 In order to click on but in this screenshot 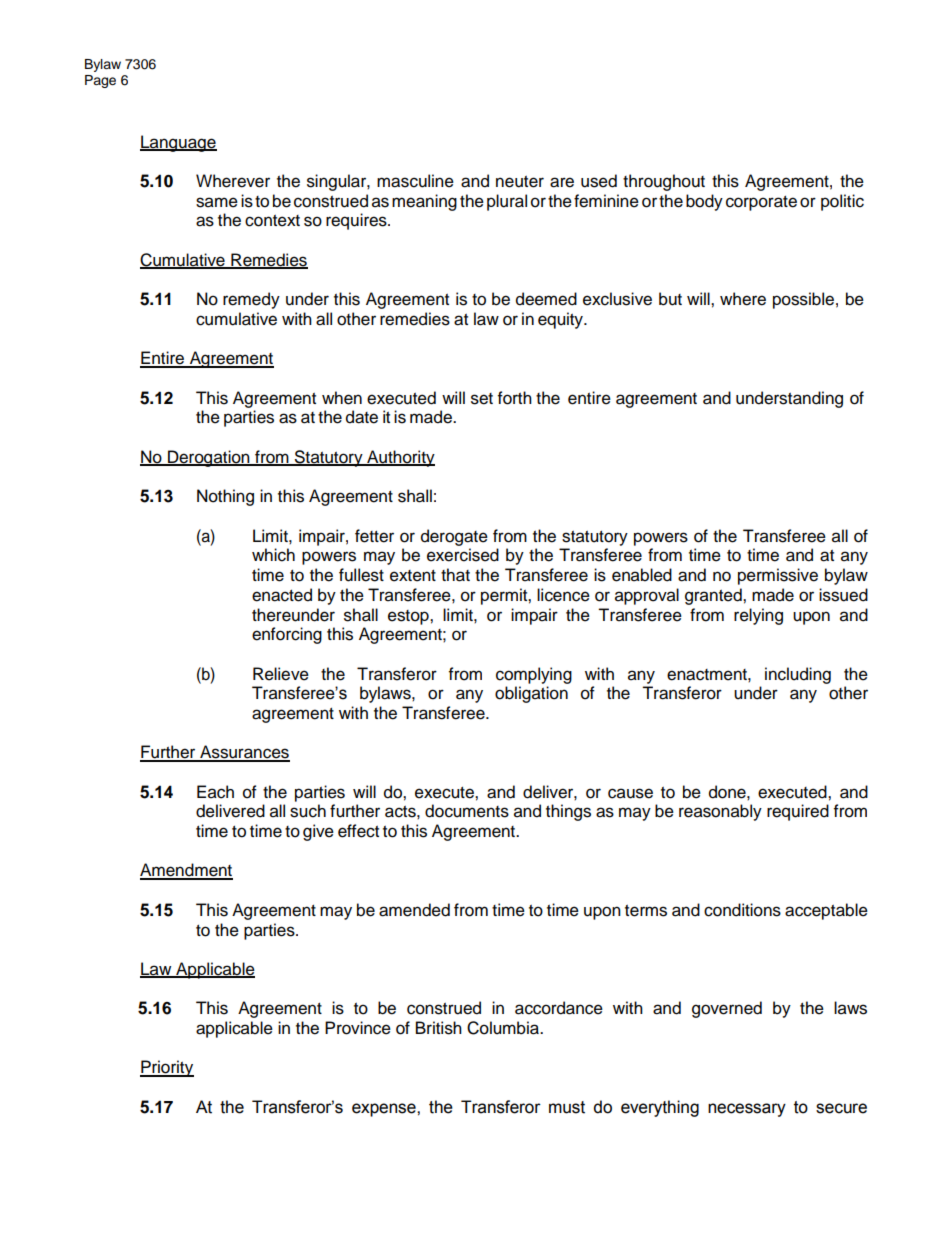, I will do `click(670, 299)`.
